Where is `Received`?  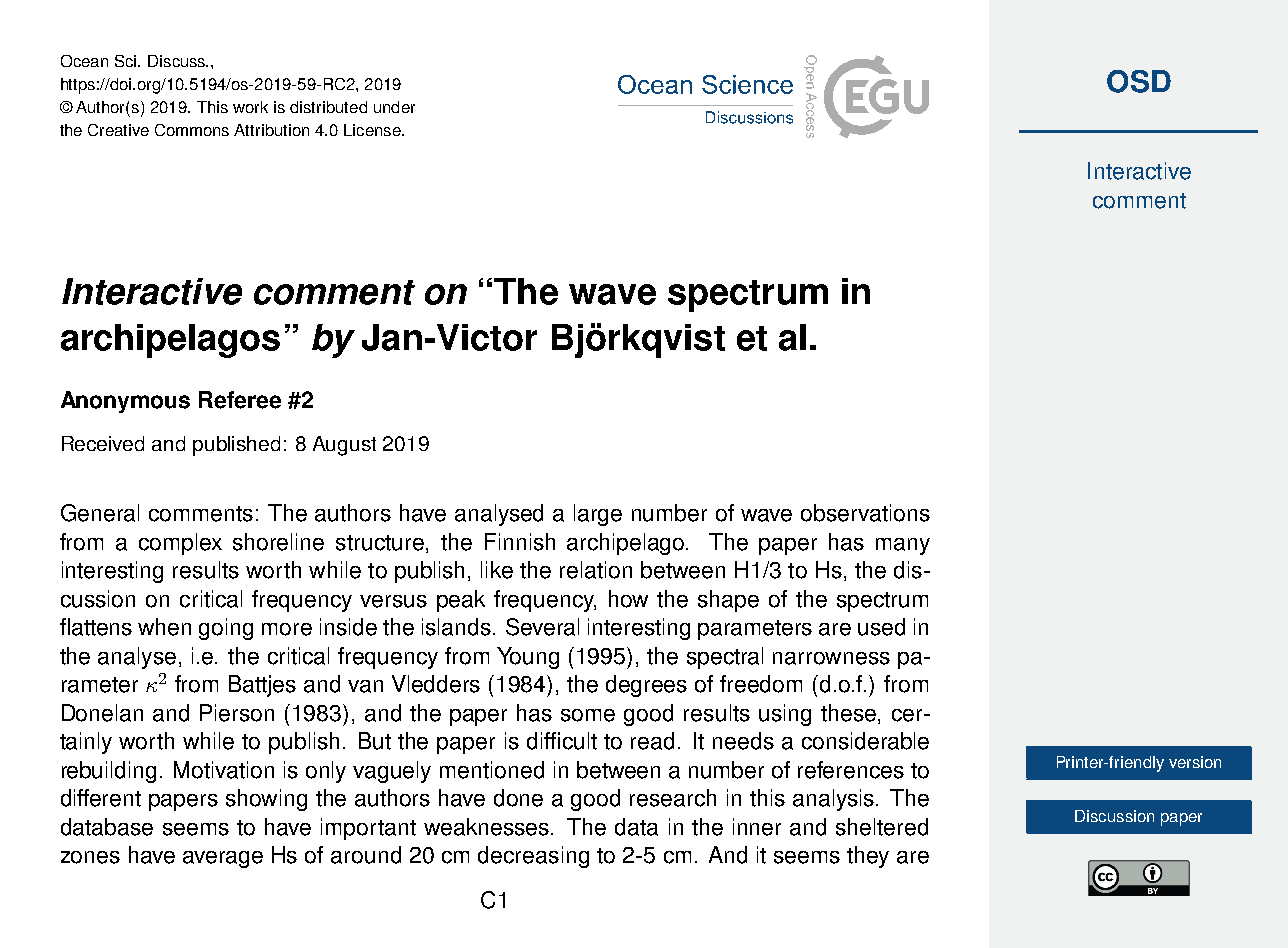 Received is located at coordinates (103, 443).
